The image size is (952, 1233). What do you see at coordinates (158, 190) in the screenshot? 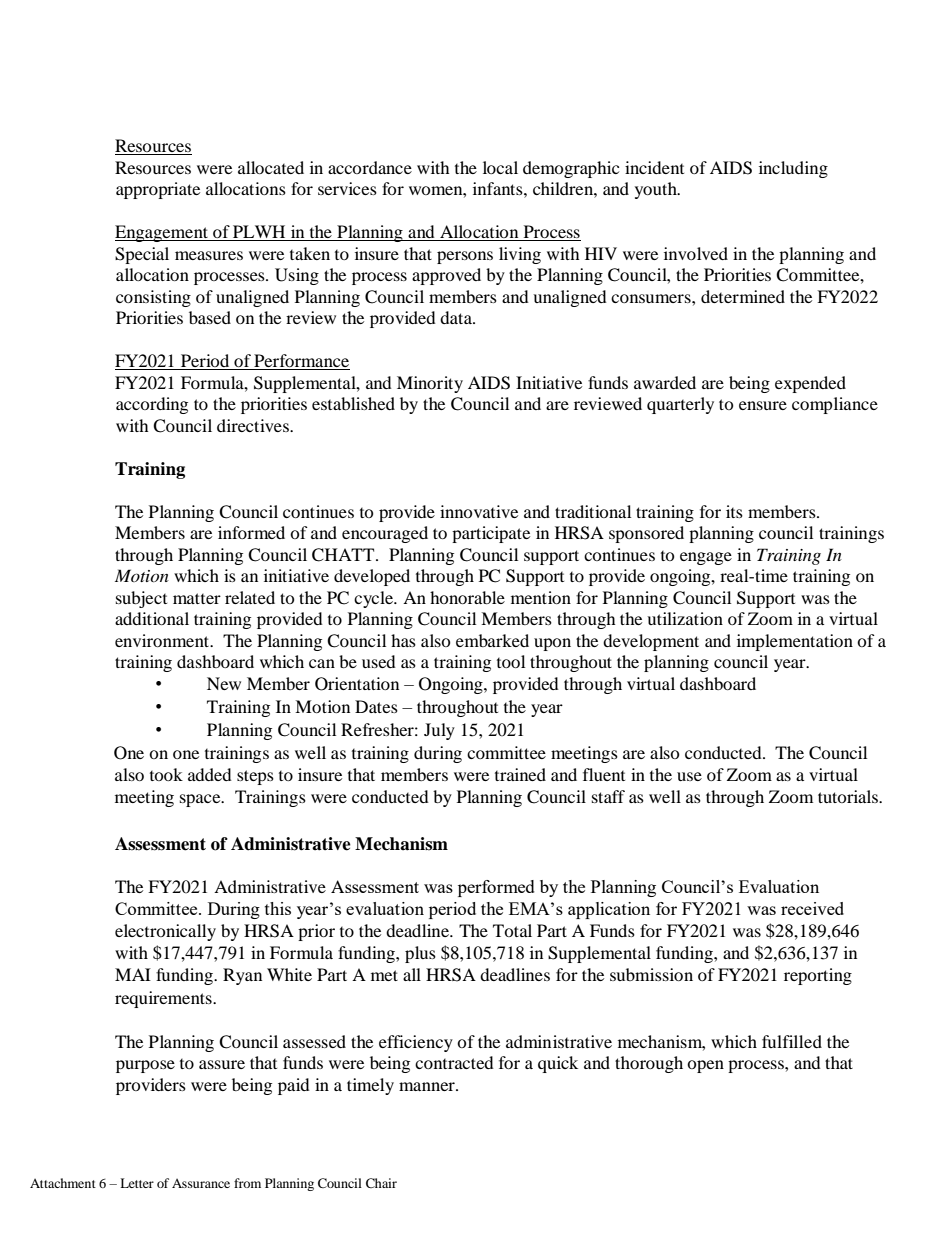
I see `appropriate` at bounding box center [158, 190].
